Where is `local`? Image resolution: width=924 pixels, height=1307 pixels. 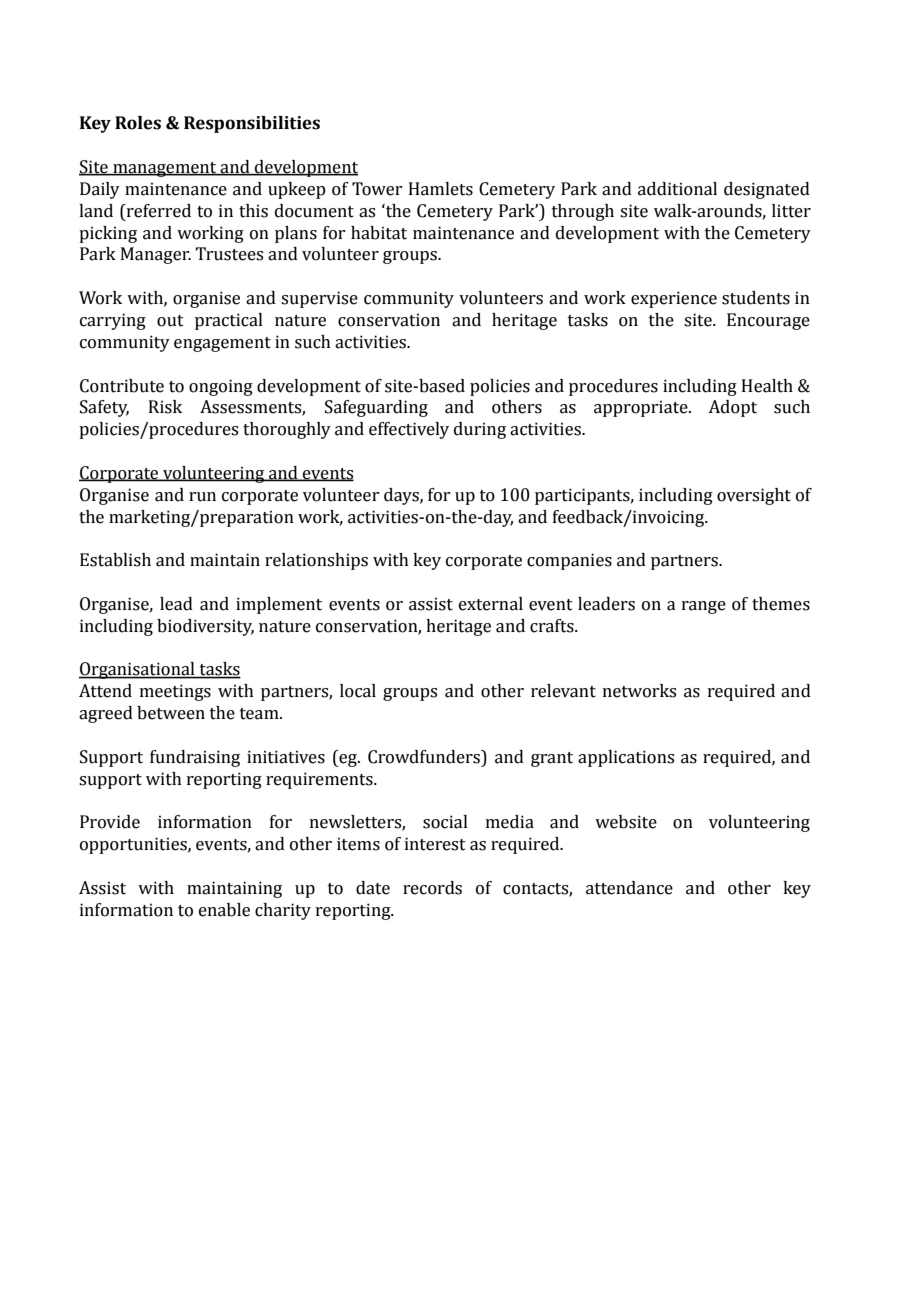 local is located at coordinates (358, 691).
